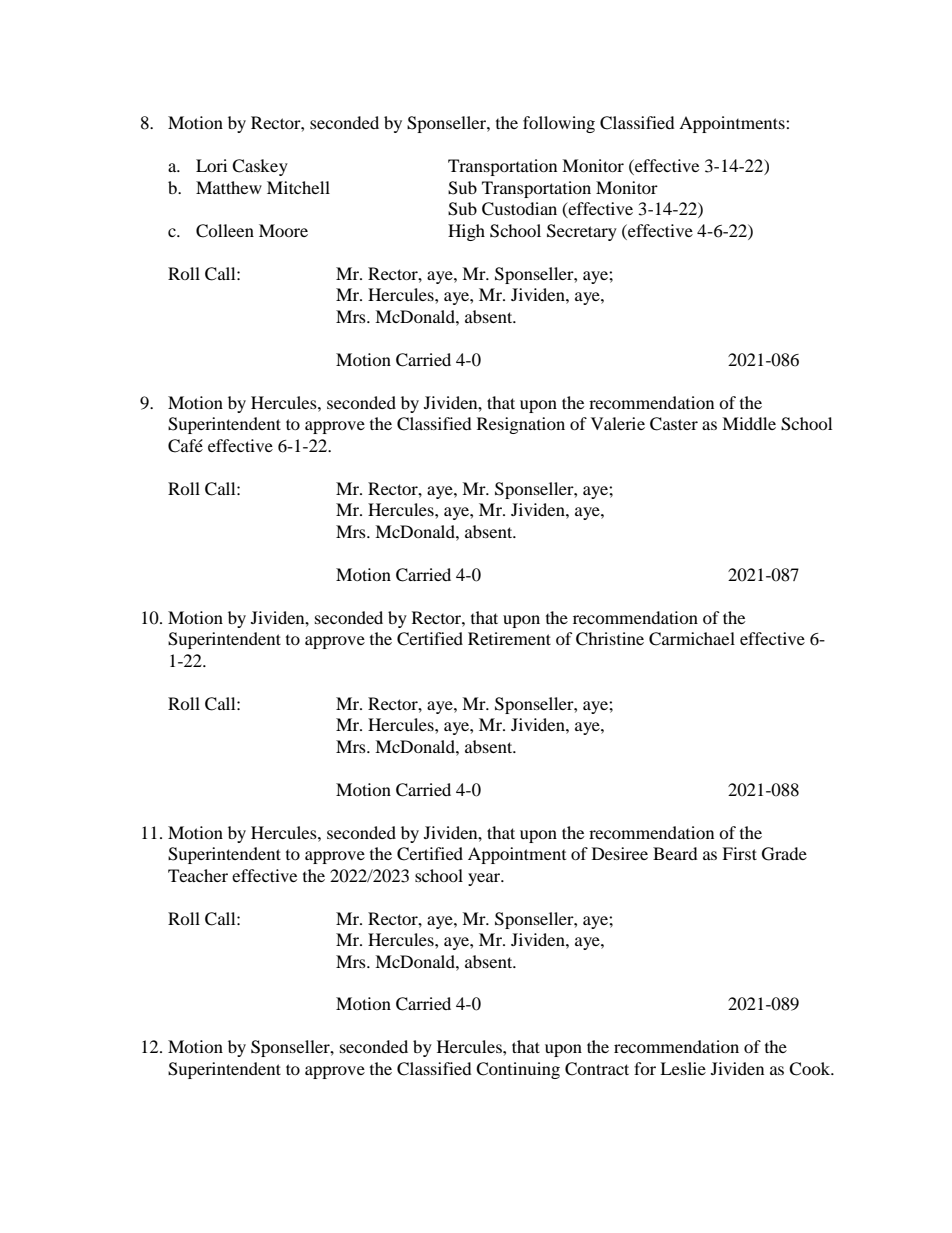  What do you see at coordinates (582, 232) in the screenshot?
I see `Secretary` at bounding box center [582, 232].
